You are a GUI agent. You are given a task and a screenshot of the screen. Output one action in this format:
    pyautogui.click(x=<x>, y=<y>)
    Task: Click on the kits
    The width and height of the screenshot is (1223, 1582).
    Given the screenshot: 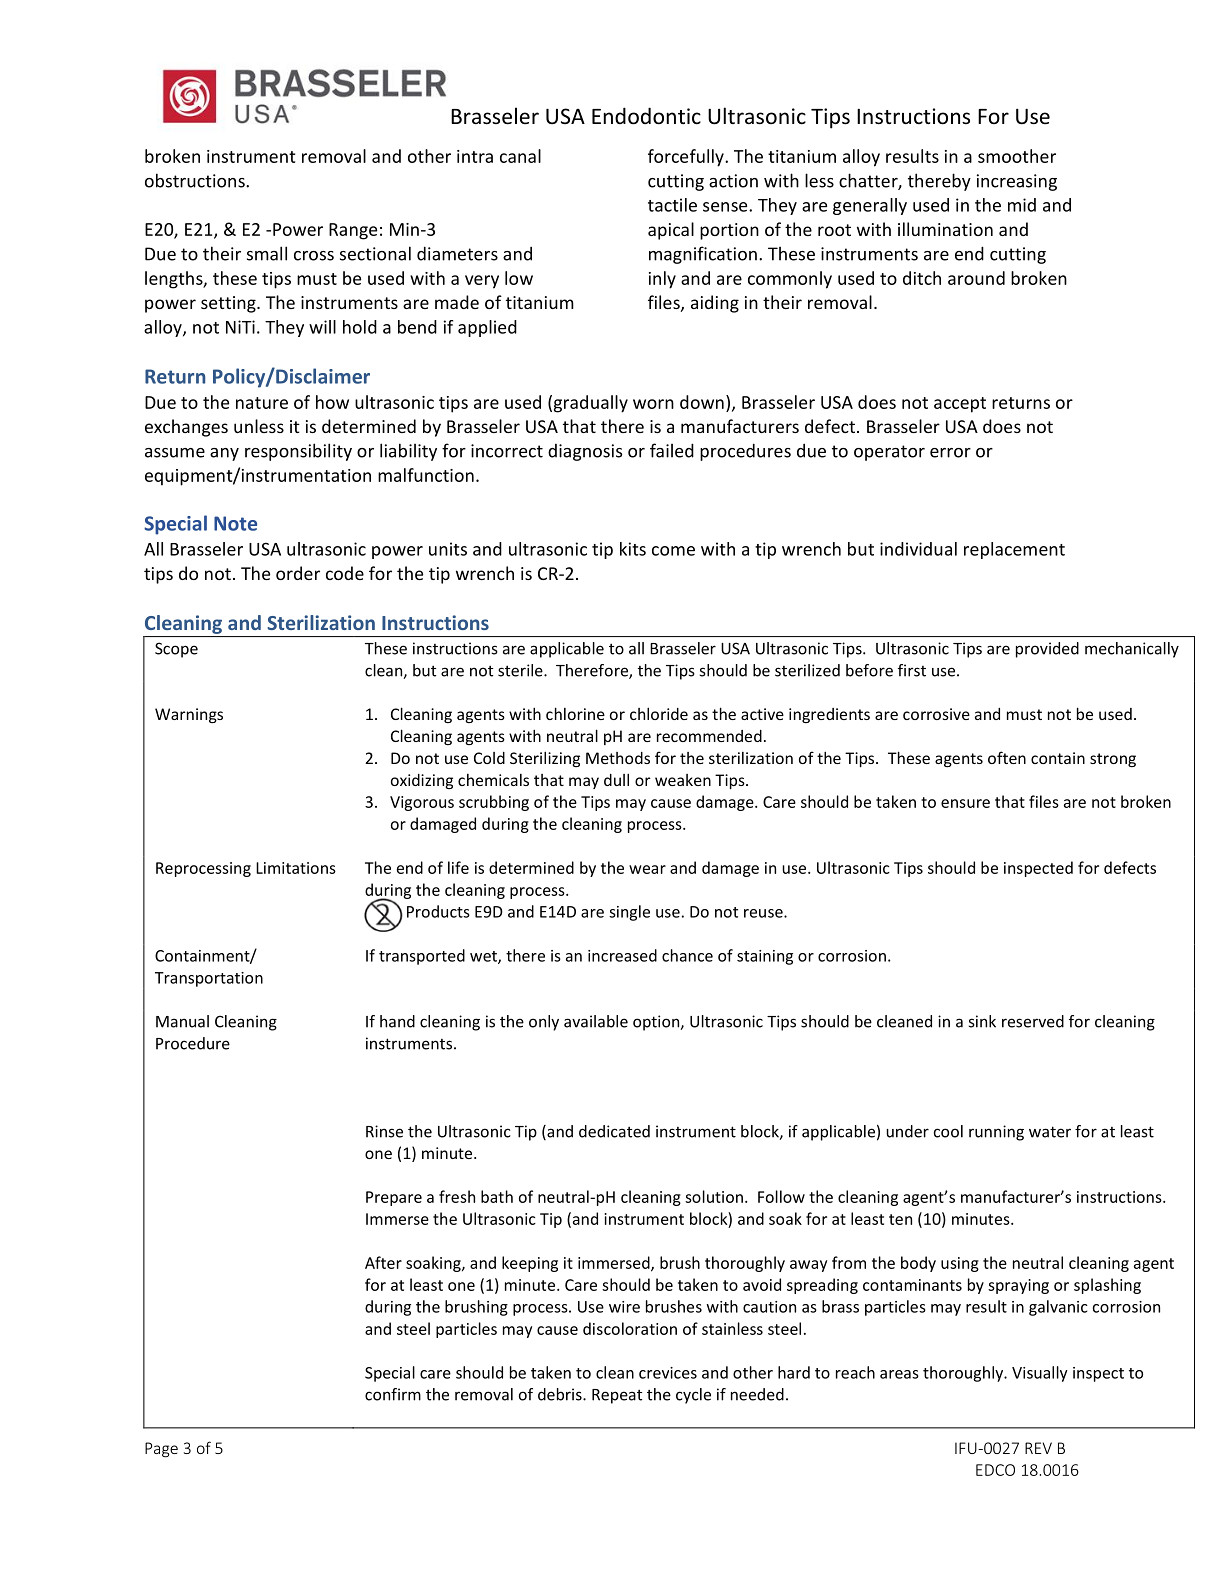 What is the action you would take?
    pyautogui.click(x=633, y=549)
